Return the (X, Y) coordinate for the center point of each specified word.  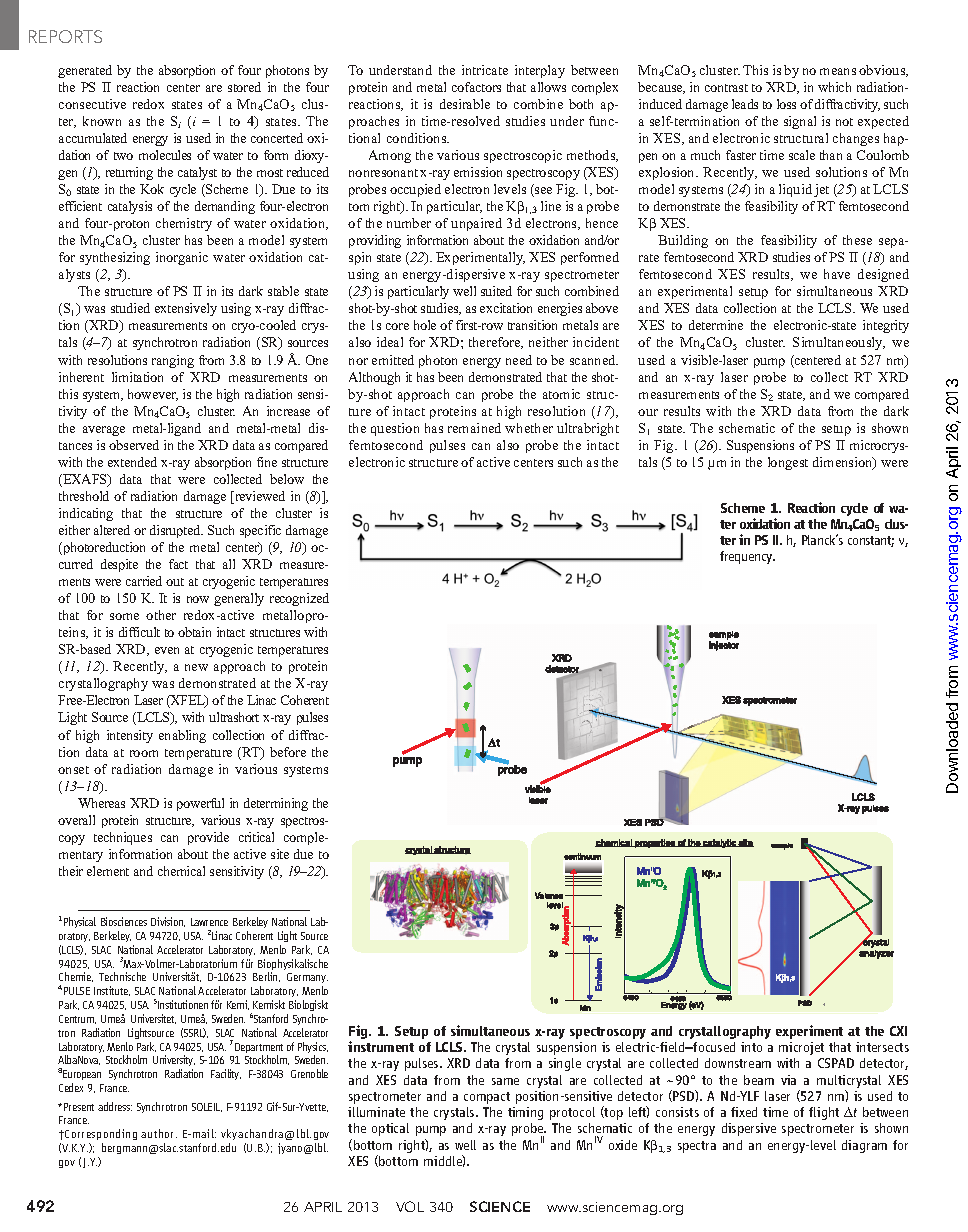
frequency (747, 557)
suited (496, 291)
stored (244, 87)
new (196, 667)
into (751, 1047)
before (288, 752)
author (159, 1133)
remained (474, 428)
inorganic (182, 258)
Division (168, 922)
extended (132, 462)
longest (788, 463)
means (838, 71)
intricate (485, 70)
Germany (307, 980)
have (837, 274)
